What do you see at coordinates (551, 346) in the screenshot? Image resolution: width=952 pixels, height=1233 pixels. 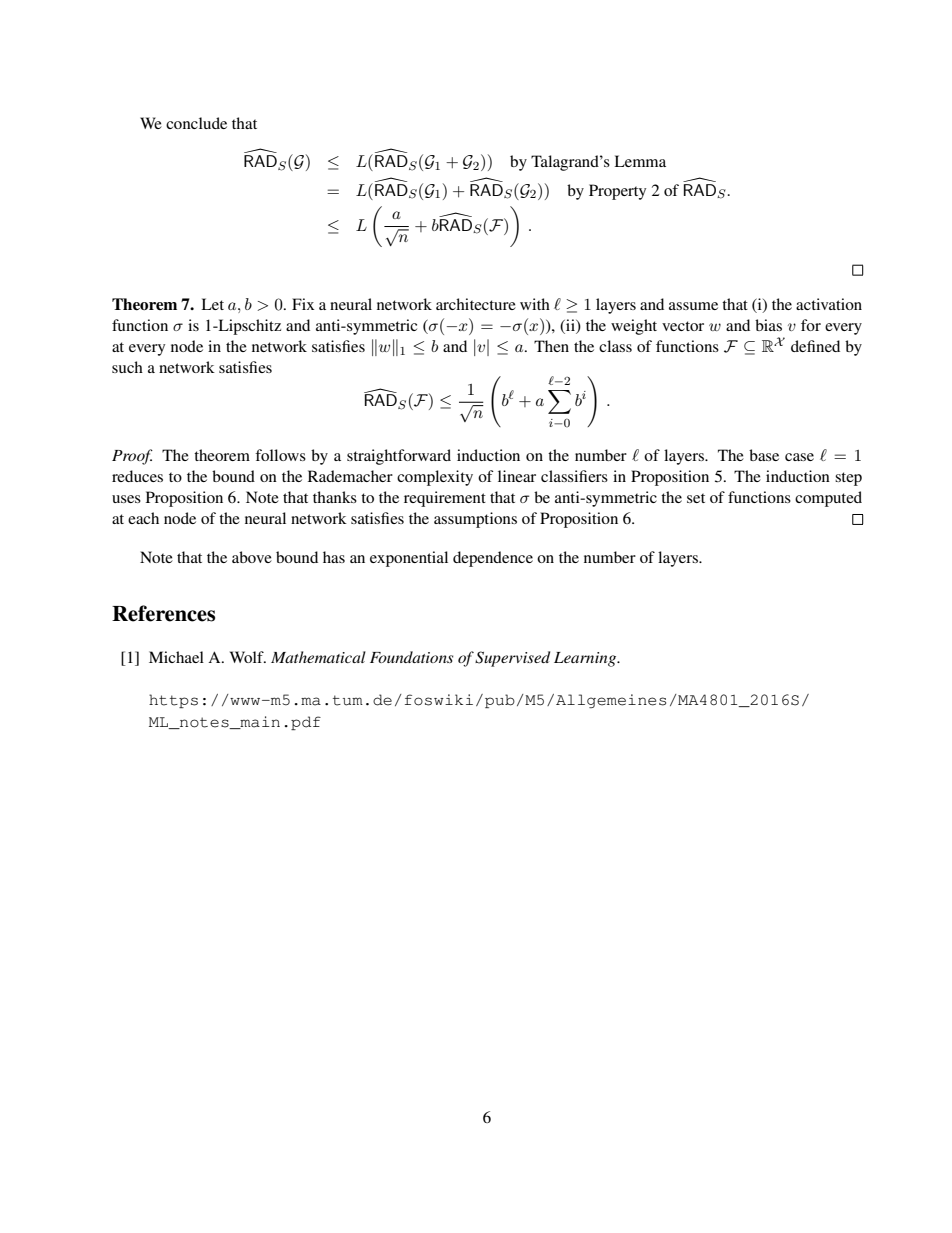 I see `Then` at bounding box center [551, 346].
